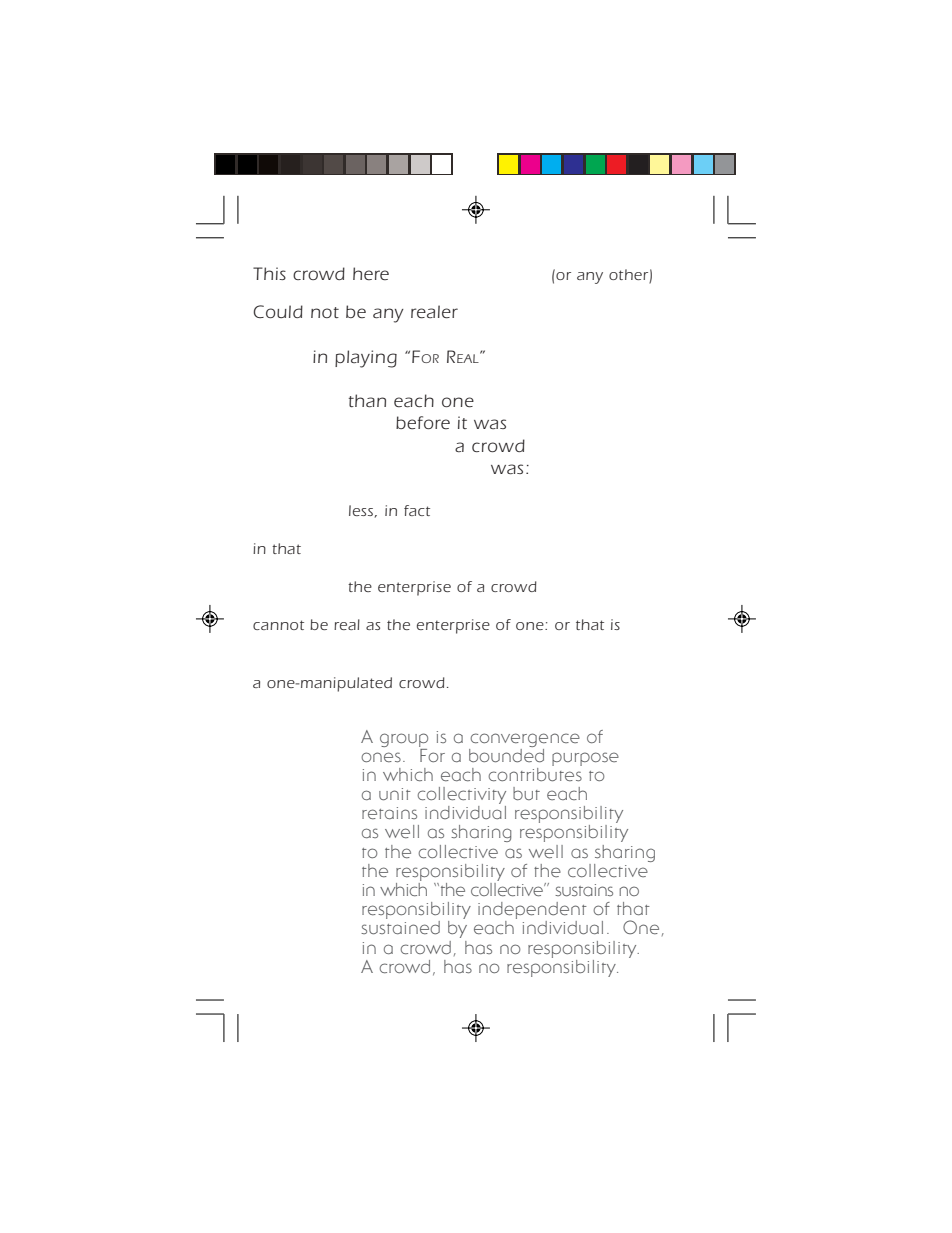 The height and width of the screenshot is (1233, 952). I want to click on less, so click(361, 510).
